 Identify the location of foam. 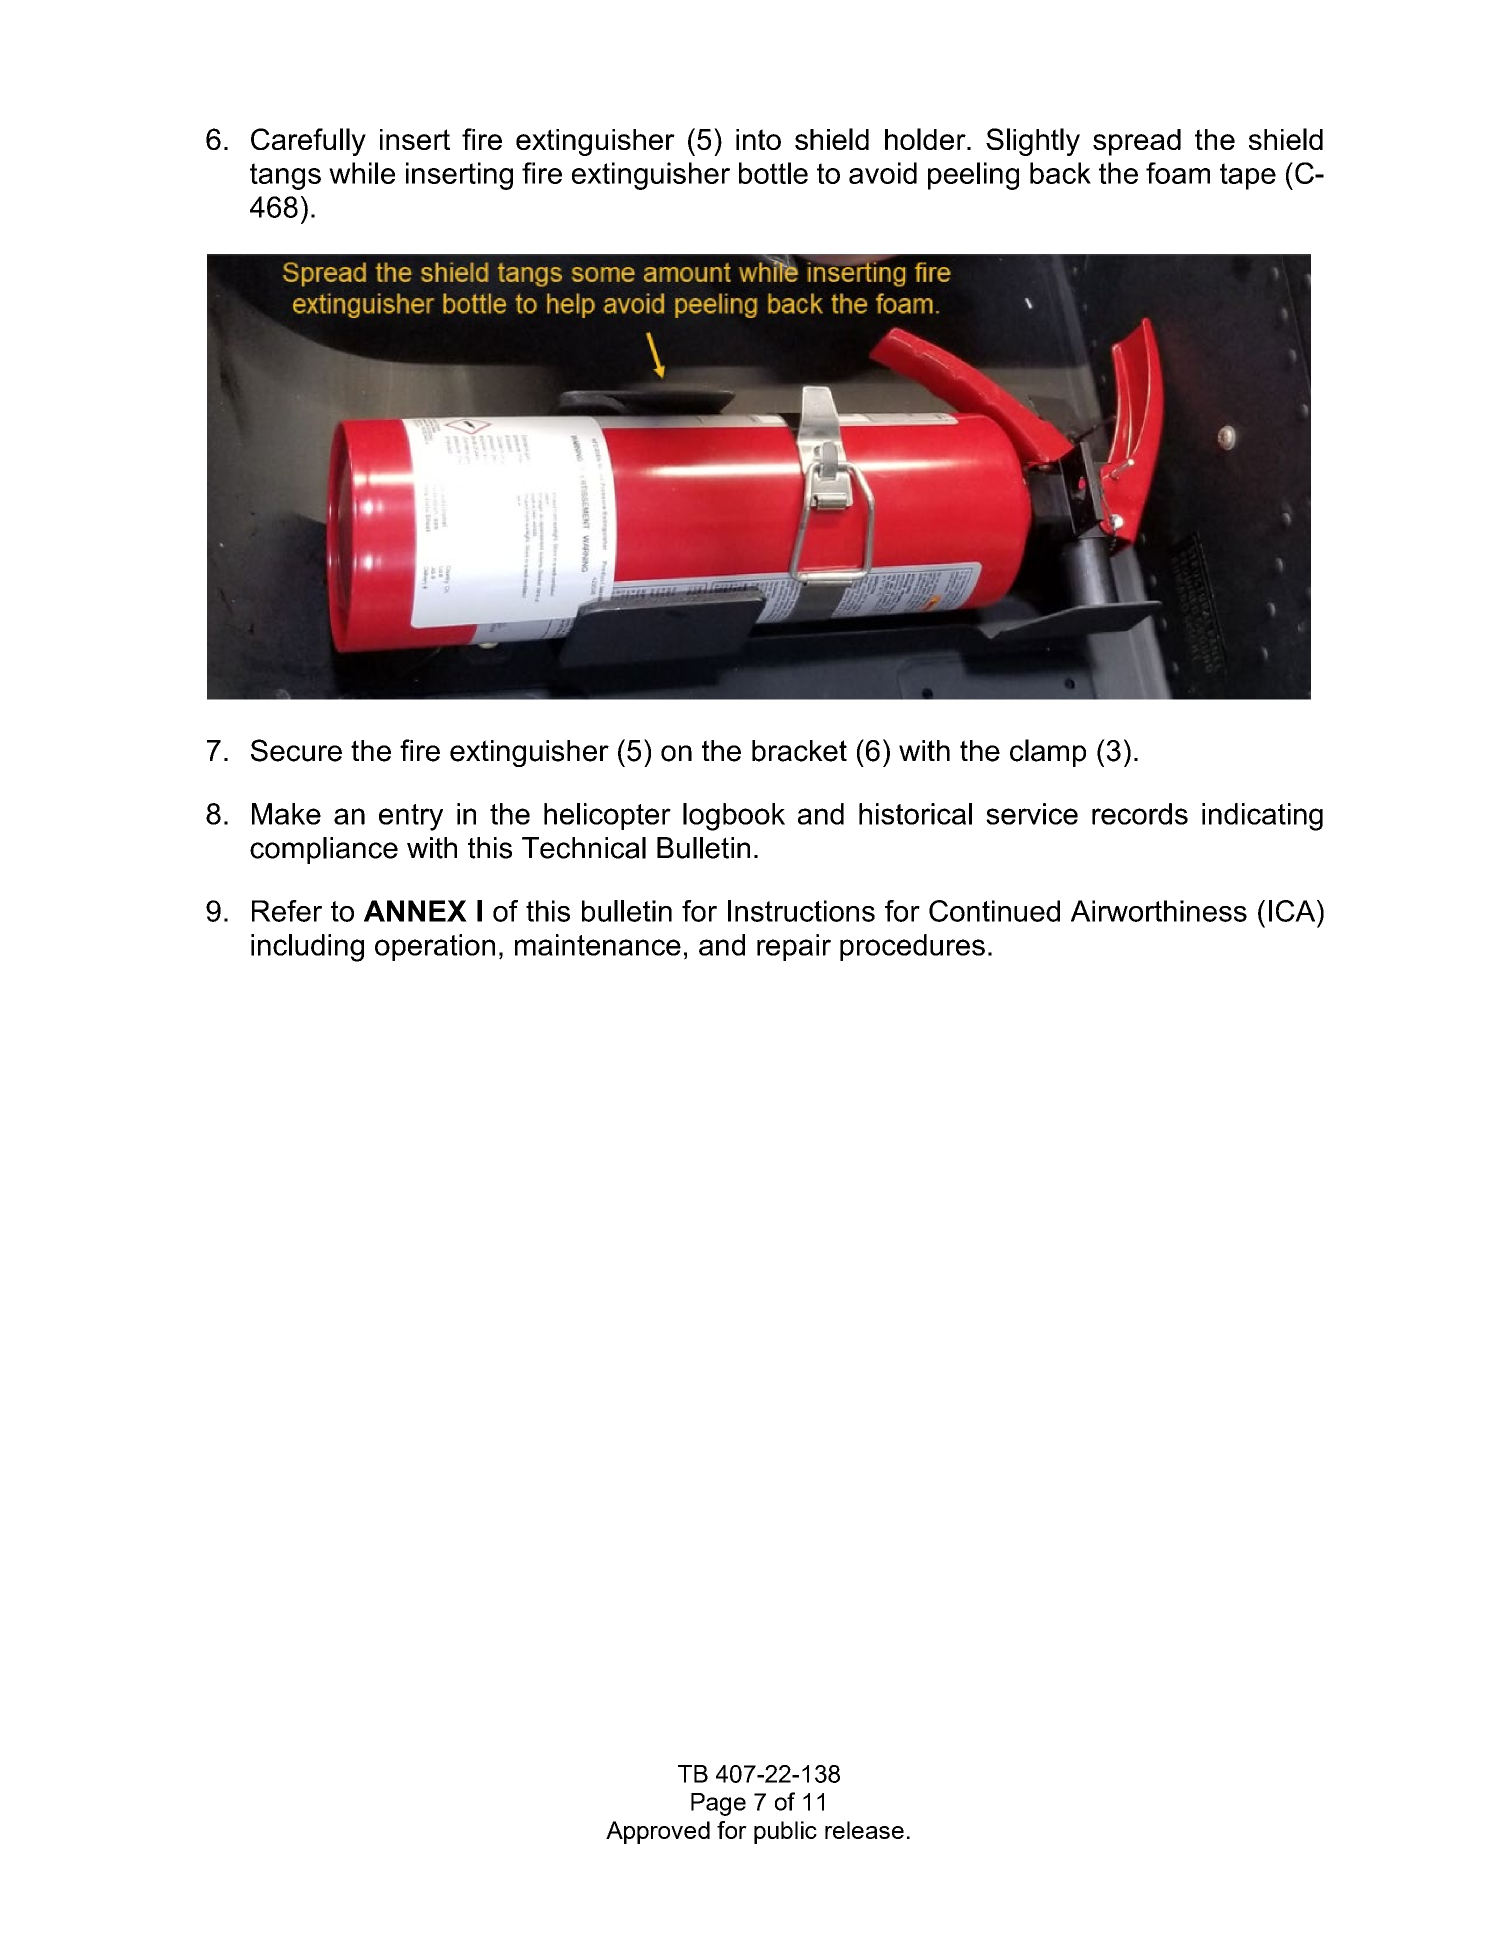
(1178, 173).
